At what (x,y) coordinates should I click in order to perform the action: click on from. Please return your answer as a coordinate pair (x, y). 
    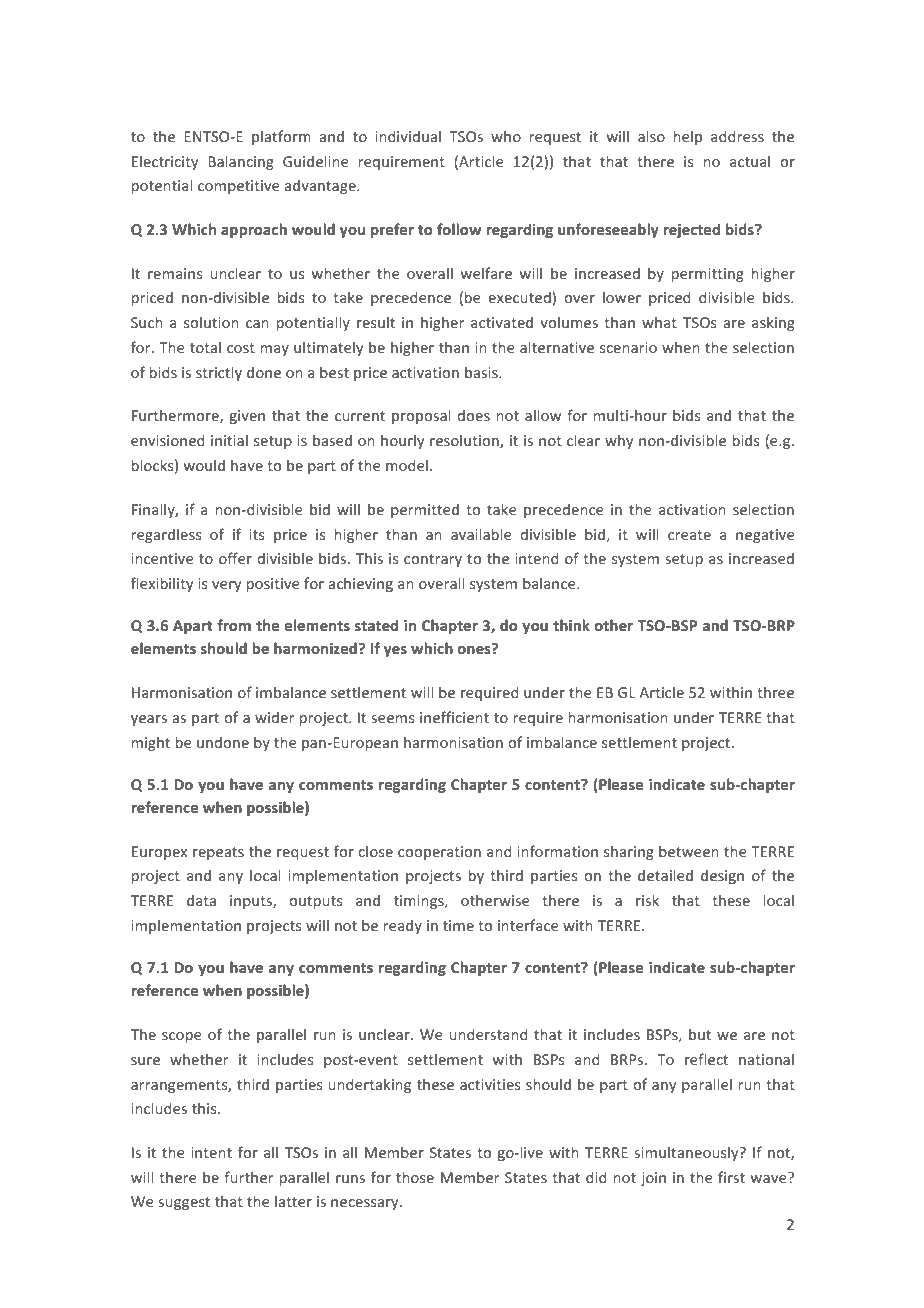
    Looking at the image, I should click on (234, 625).
